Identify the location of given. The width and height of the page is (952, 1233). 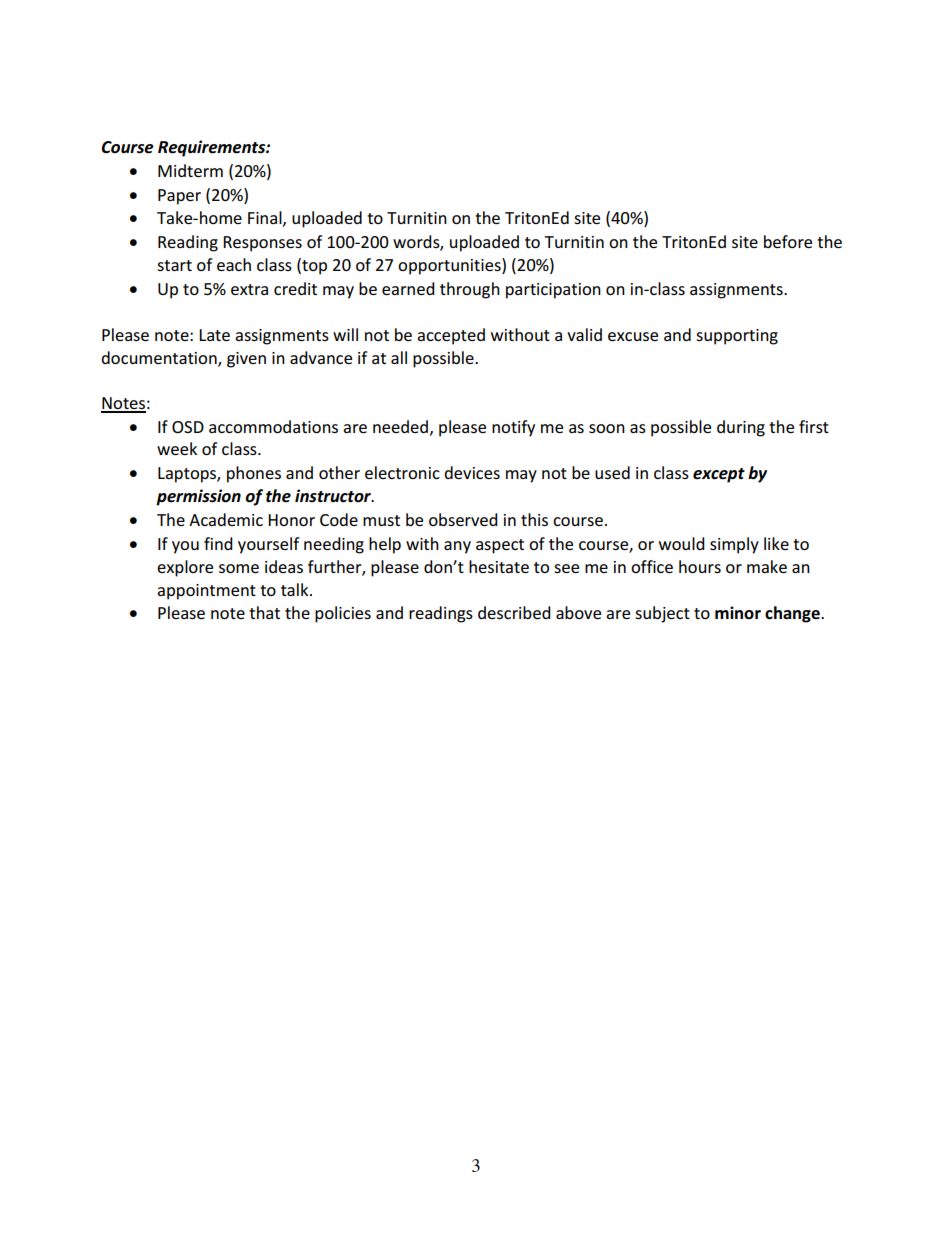
(246, 360).
